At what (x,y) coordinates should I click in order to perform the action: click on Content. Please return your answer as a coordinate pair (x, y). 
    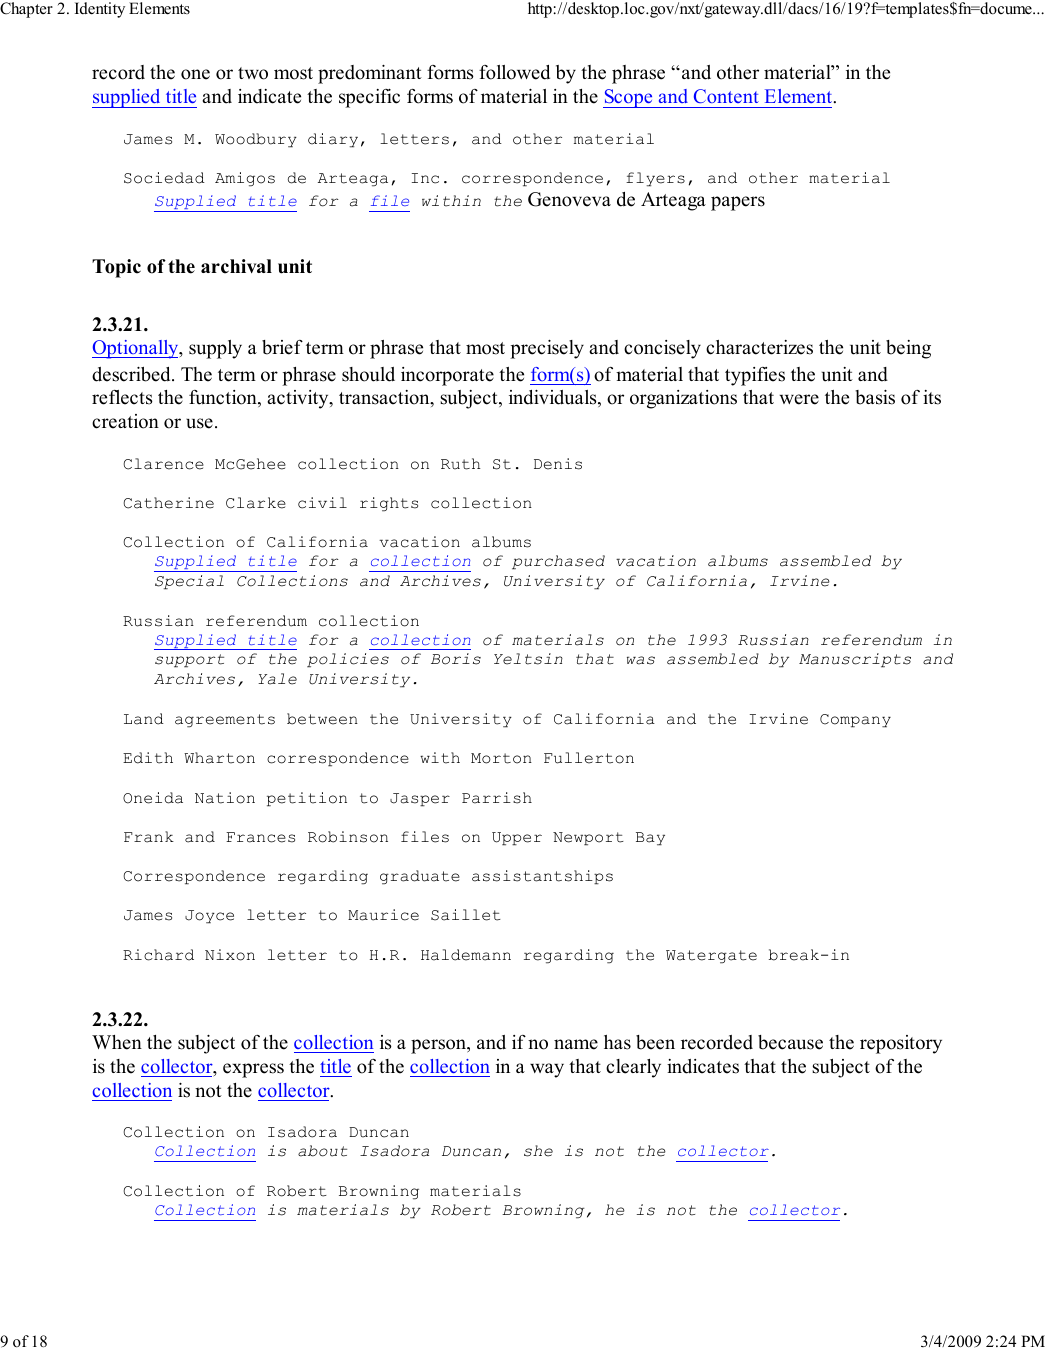
    Looking at the image, I should click on (726, 96).
